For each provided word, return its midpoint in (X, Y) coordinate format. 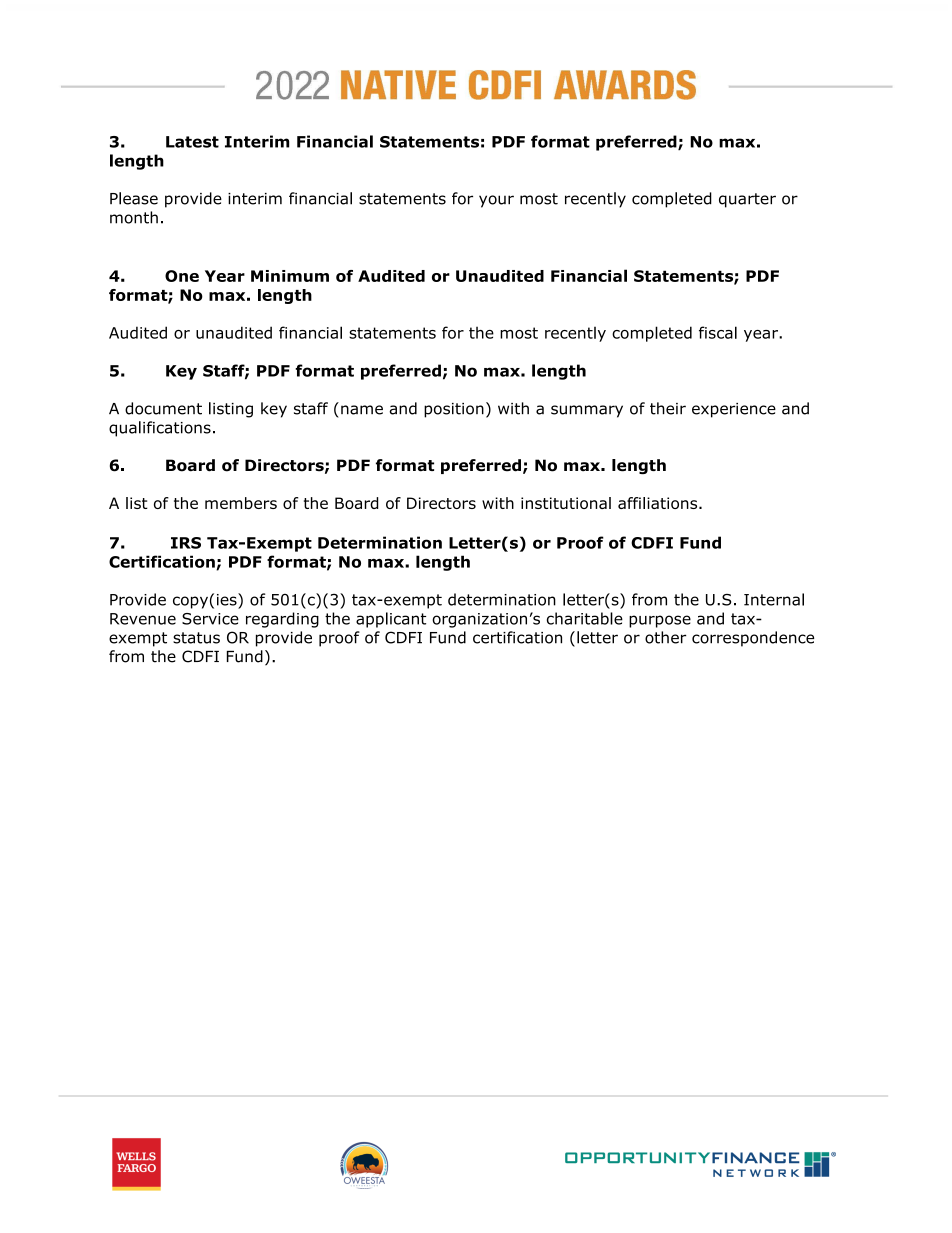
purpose (660, 621)
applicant (391, 620)
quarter (747, 200)
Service (210, 619)
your (496, 201)
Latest (192, 142)
